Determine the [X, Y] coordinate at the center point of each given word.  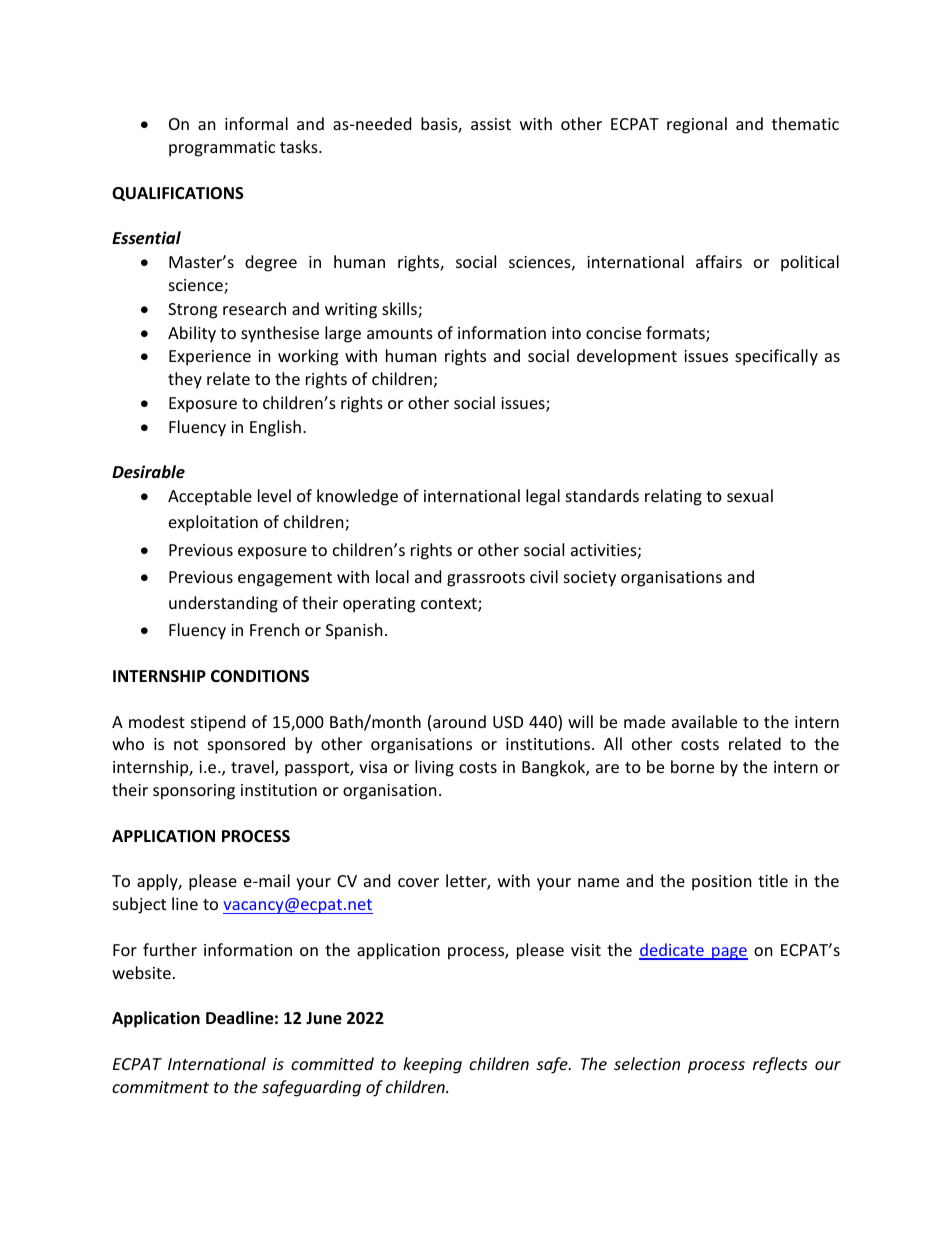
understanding [223, 604]
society [590, 579]
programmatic [222, 149]
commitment [160, 1087]
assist [491, 124]
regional [697, 125]
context [450, 605]
